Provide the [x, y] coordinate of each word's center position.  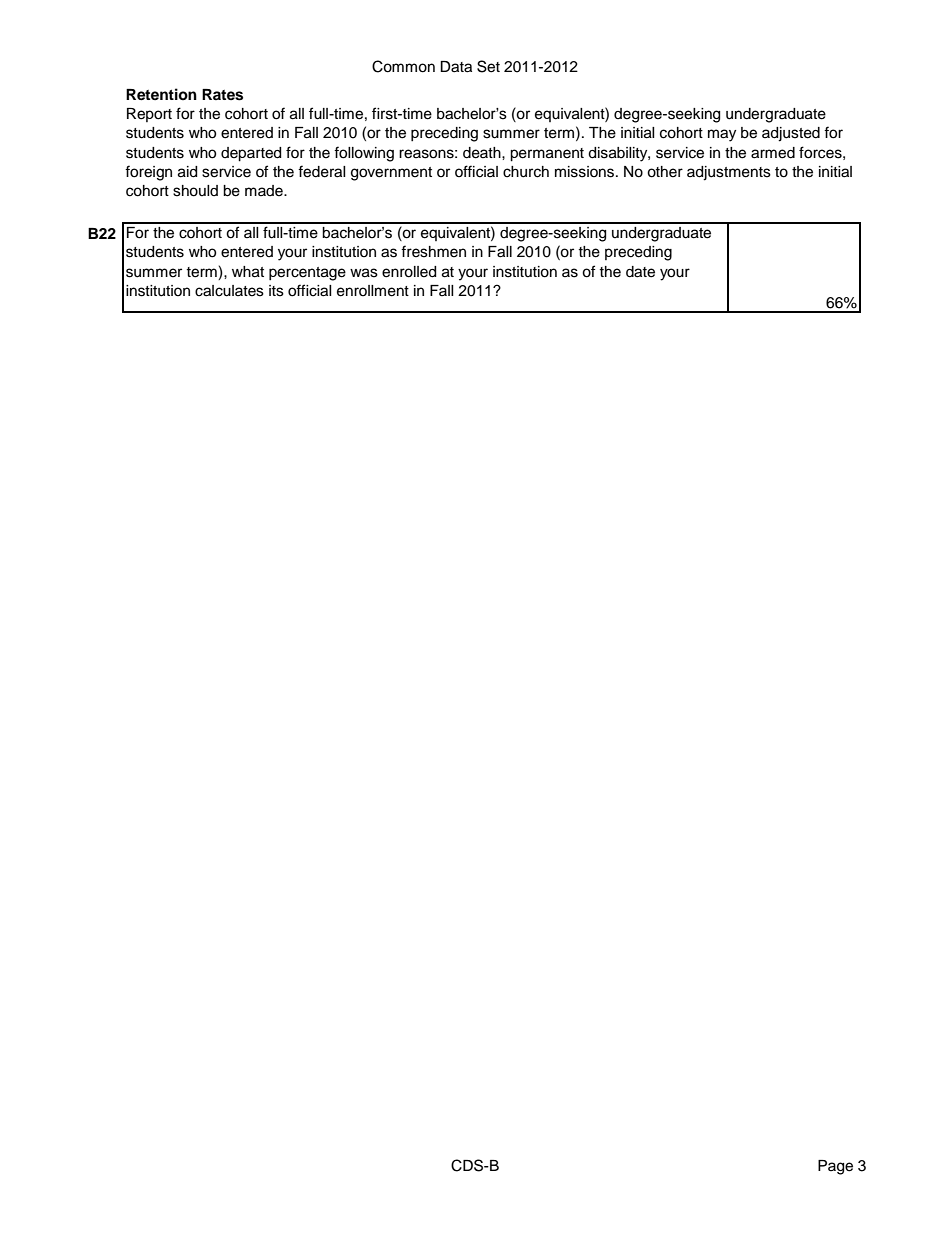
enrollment [373, 291]
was [364, 273]
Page [835, 1167]
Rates [222, 95]
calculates [229, 291]
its [276, 291]
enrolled [409, 272]
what [248, 272]
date [640, 272]
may [722, 135]
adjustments [729, 173]
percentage [307, 274]
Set [488, 66]
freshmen [433, 251]
